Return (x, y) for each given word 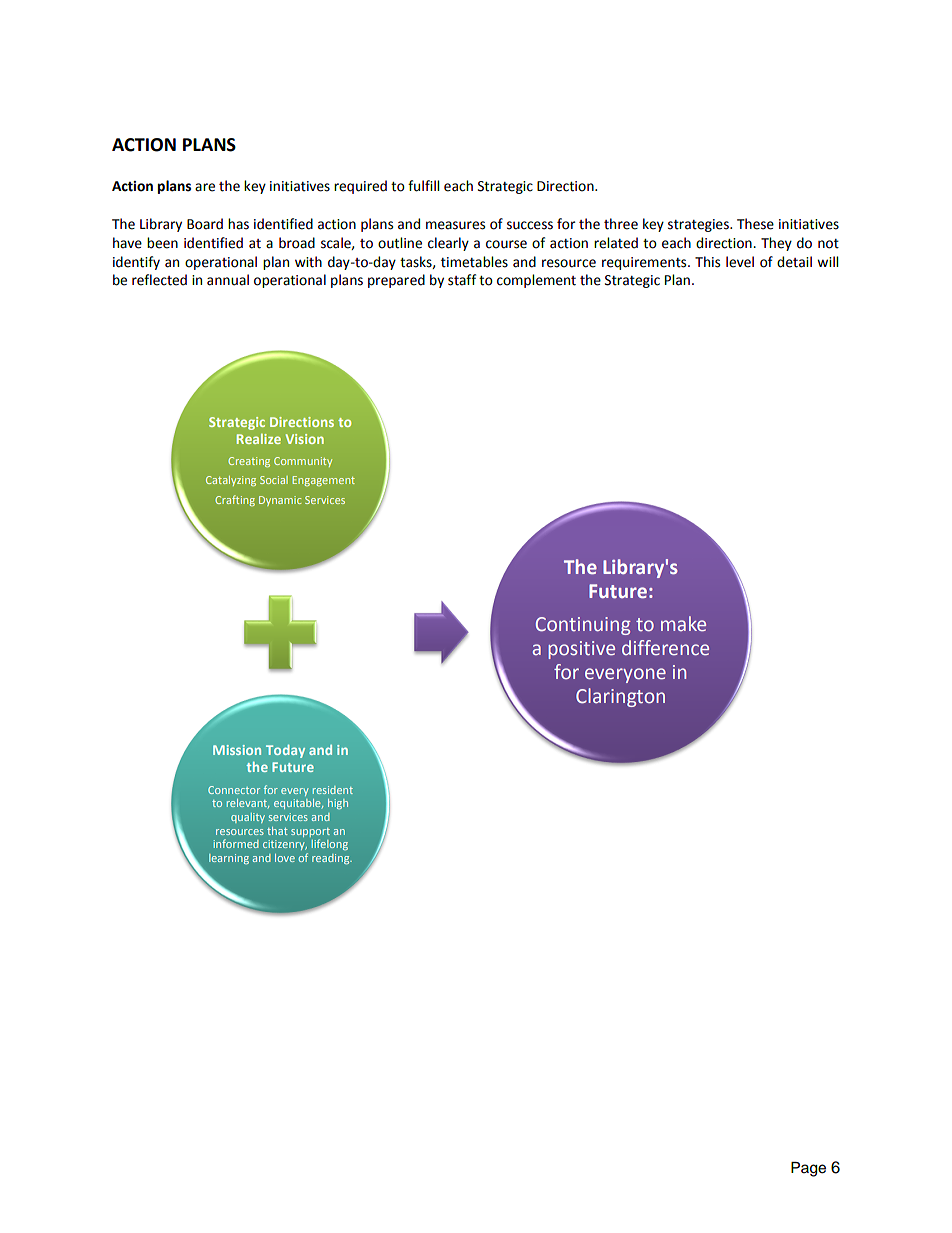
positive (581, 650)
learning (229, 859)
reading (332, 859)
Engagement (323, 481)
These (755, 224)
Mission (237, 750)
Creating (249, 462)
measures (455, 225)
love (285, 858)
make (683, 623)
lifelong (330, 844)
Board (205, 224)
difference (665, 648)
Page (808, 1169)
